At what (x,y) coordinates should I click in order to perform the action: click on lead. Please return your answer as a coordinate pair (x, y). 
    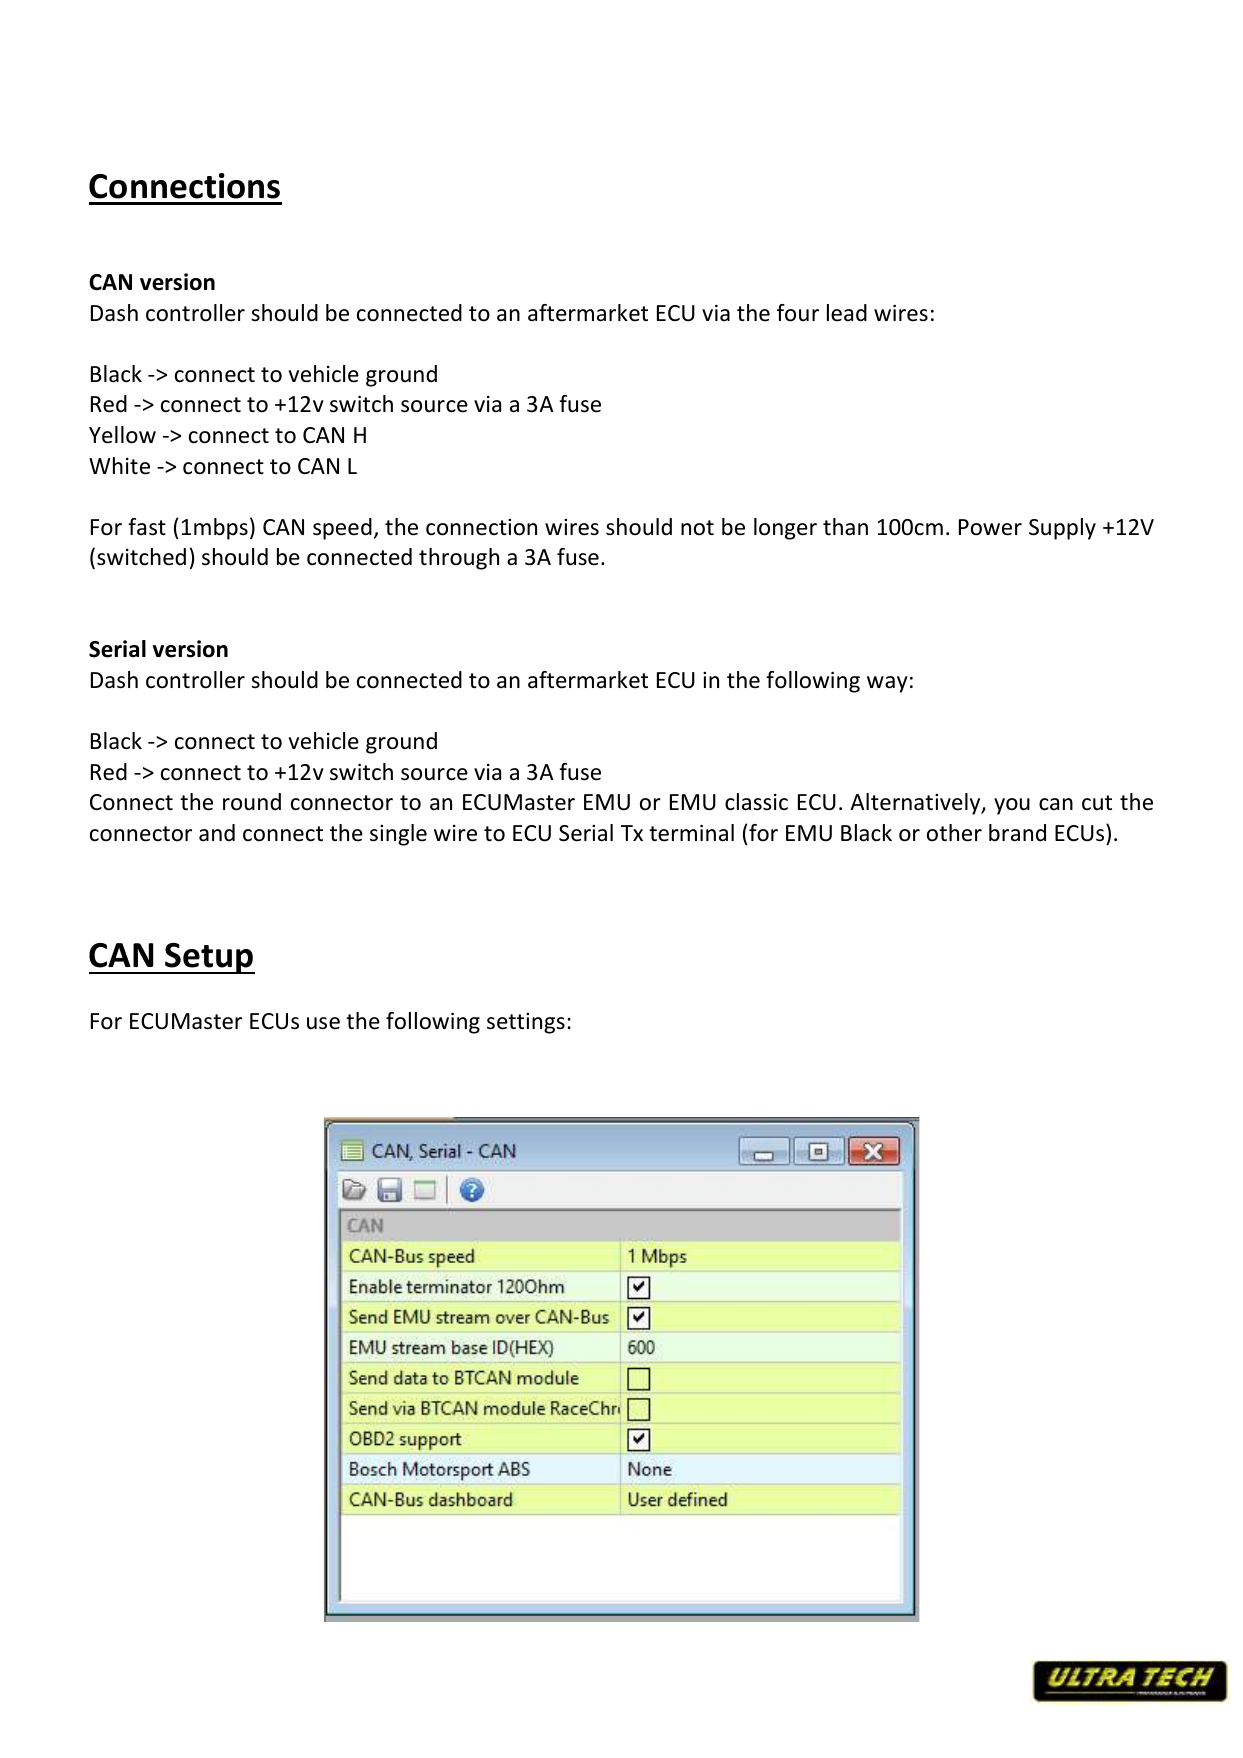
    Looking at the image, I should click on (847, 313).
